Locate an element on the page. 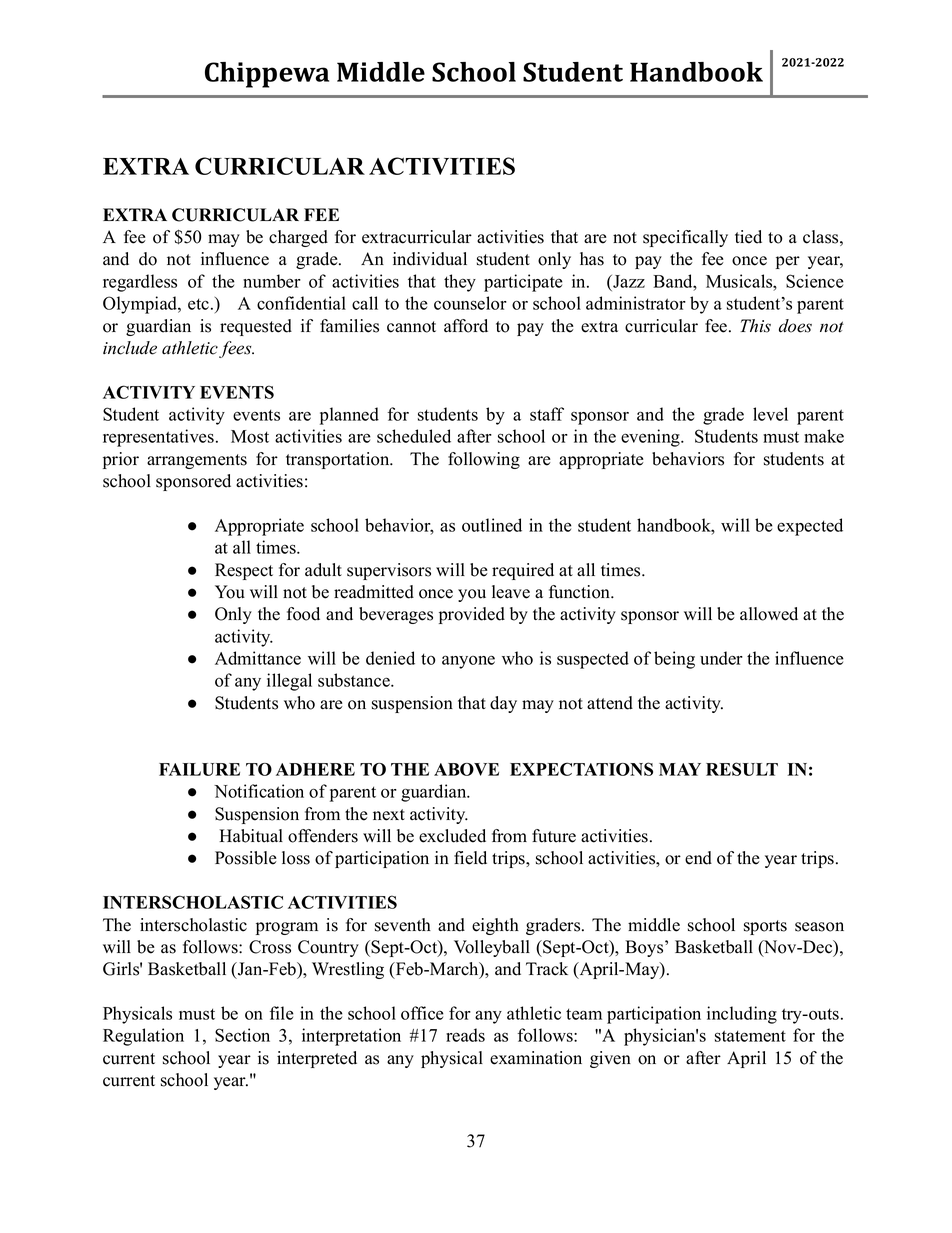 The width and height of the image is (952, 1233). Section is located at coordinates (242, 1035).
